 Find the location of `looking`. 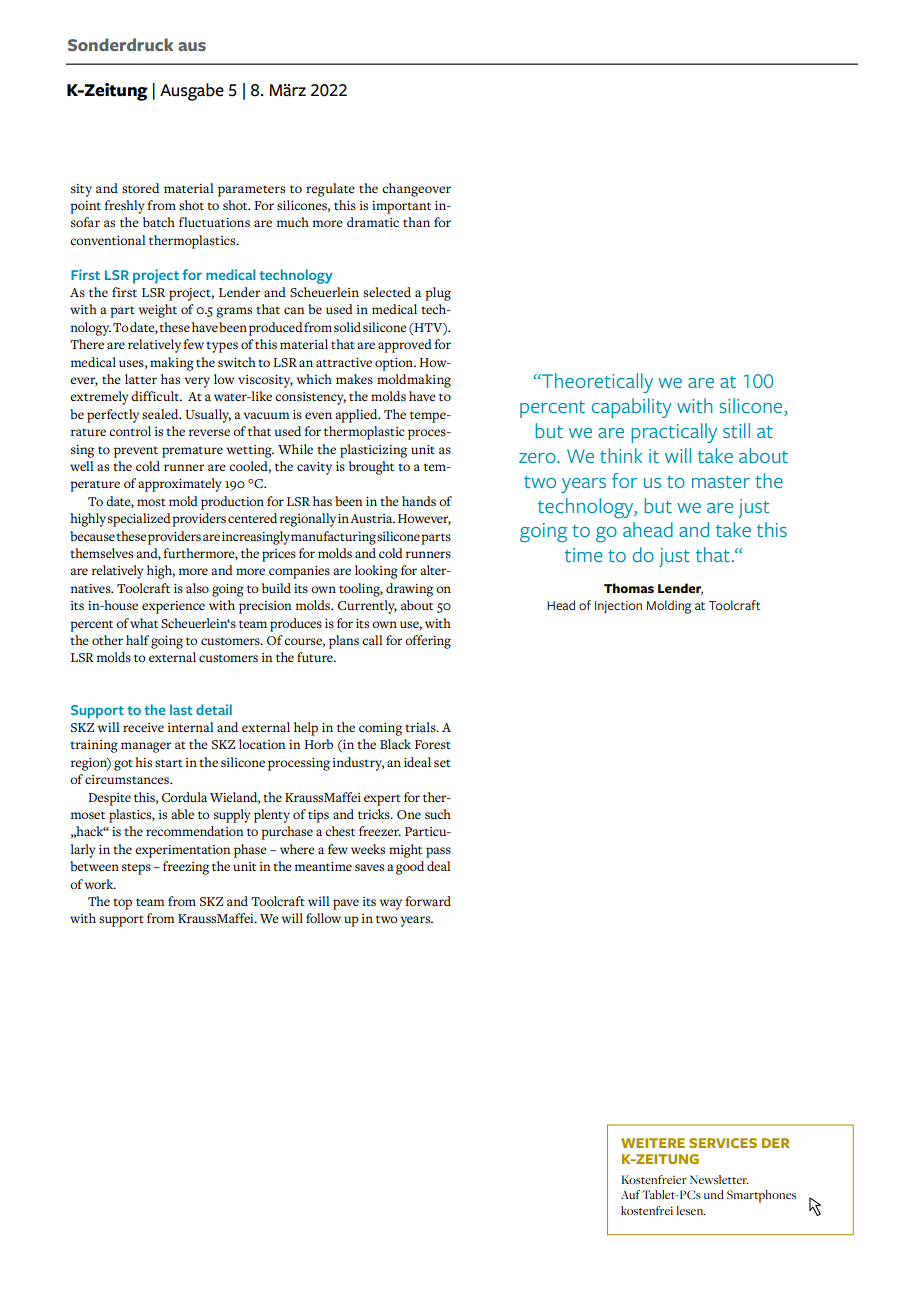

looking is located at coordinates (376, 572).
